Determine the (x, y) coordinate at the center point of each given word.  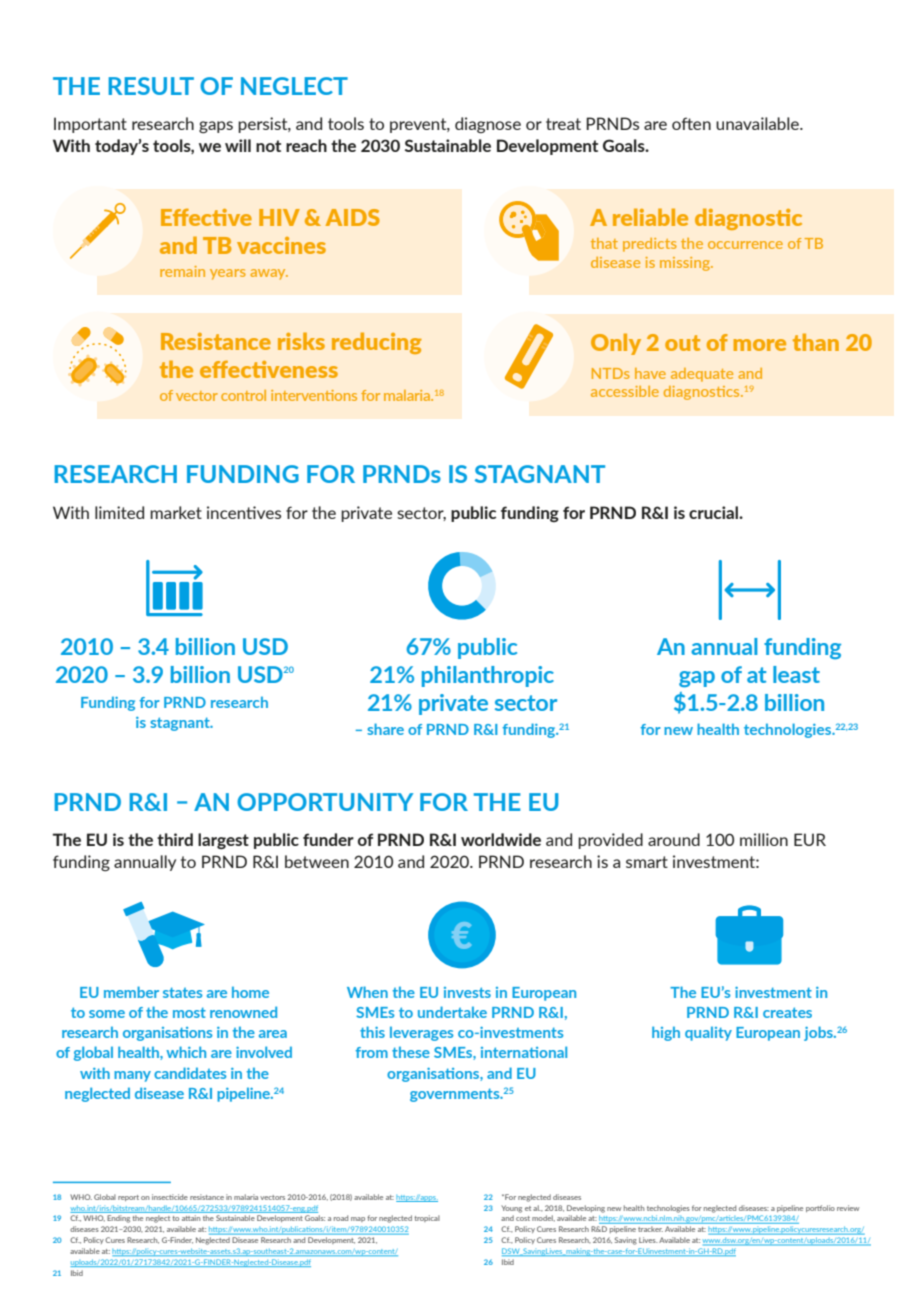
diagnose (488, 125)
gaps (216, 127)
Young (511, 1209)
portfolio (820, 1208)
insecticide (170, 1197)
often (691, 123)
